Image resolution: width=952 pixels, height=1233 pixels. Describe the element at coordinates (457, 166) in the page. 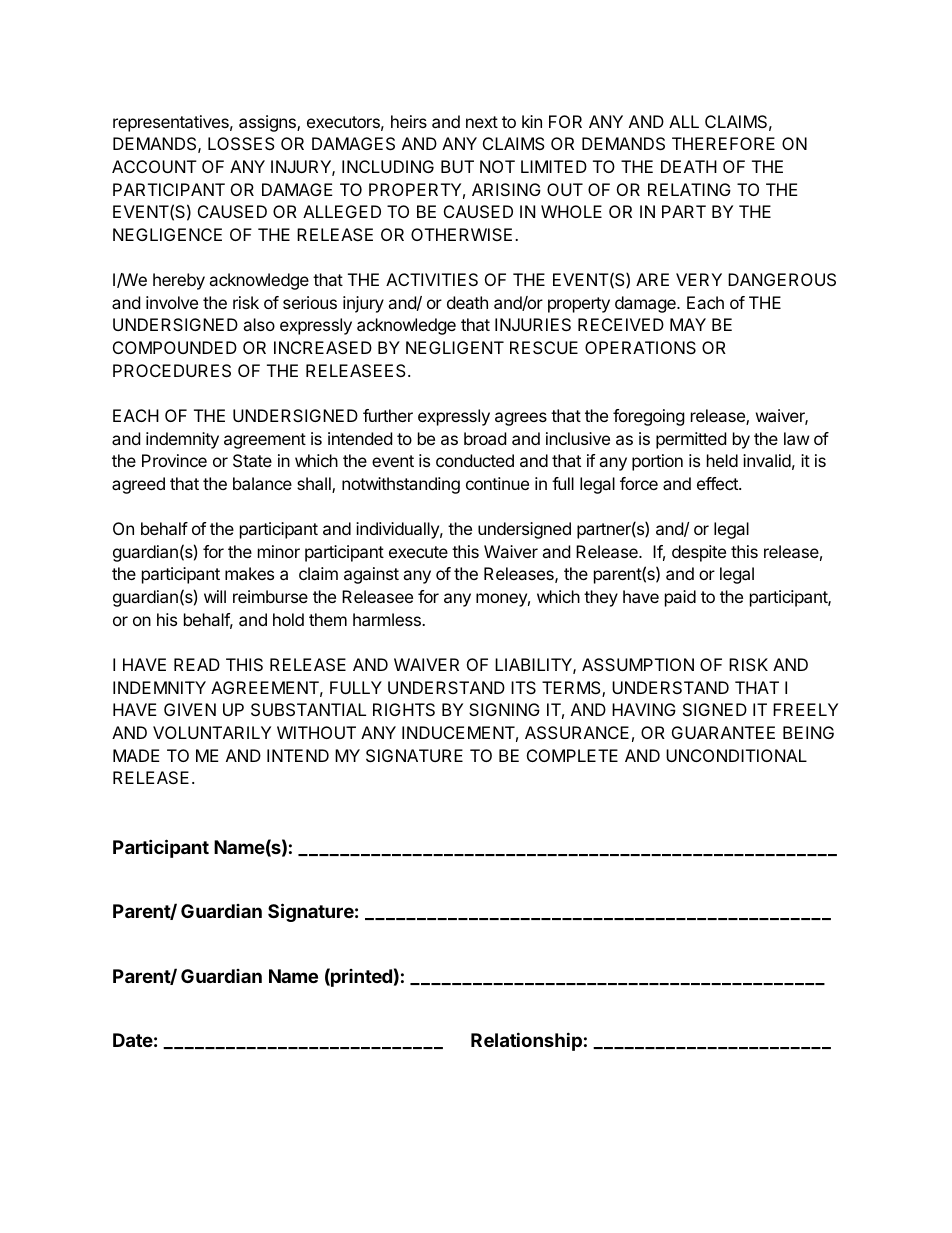

I see `BUT` at that location.
